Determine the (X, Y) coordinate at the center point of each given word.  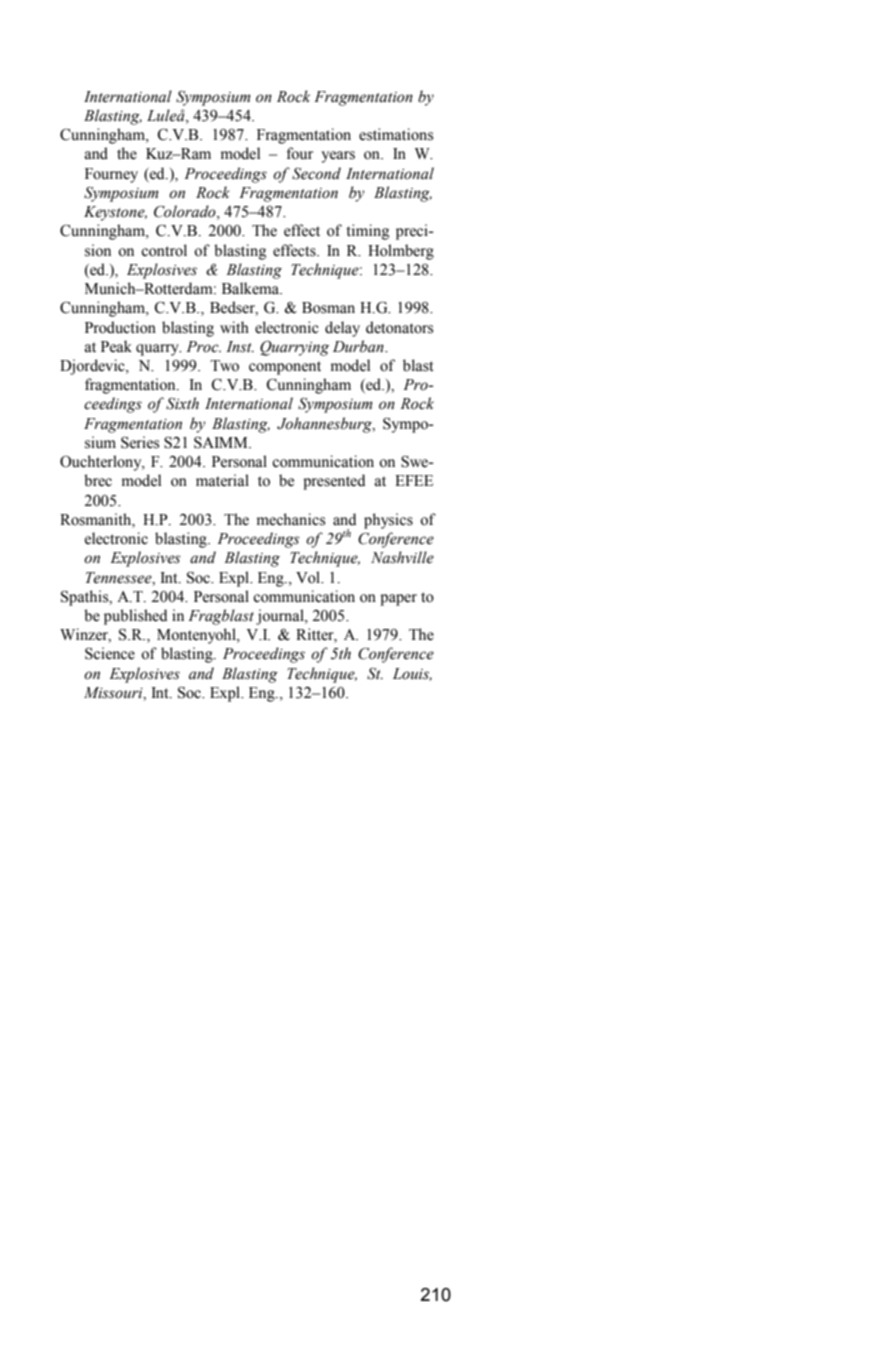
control (164, 250)
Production (120, 327)
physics (388, 521)
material (222, 480)
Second (316, 173)
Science (110, 653)
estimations (396, 134)
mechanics (291, 519)
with (234, 327)
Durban (359, 346)
